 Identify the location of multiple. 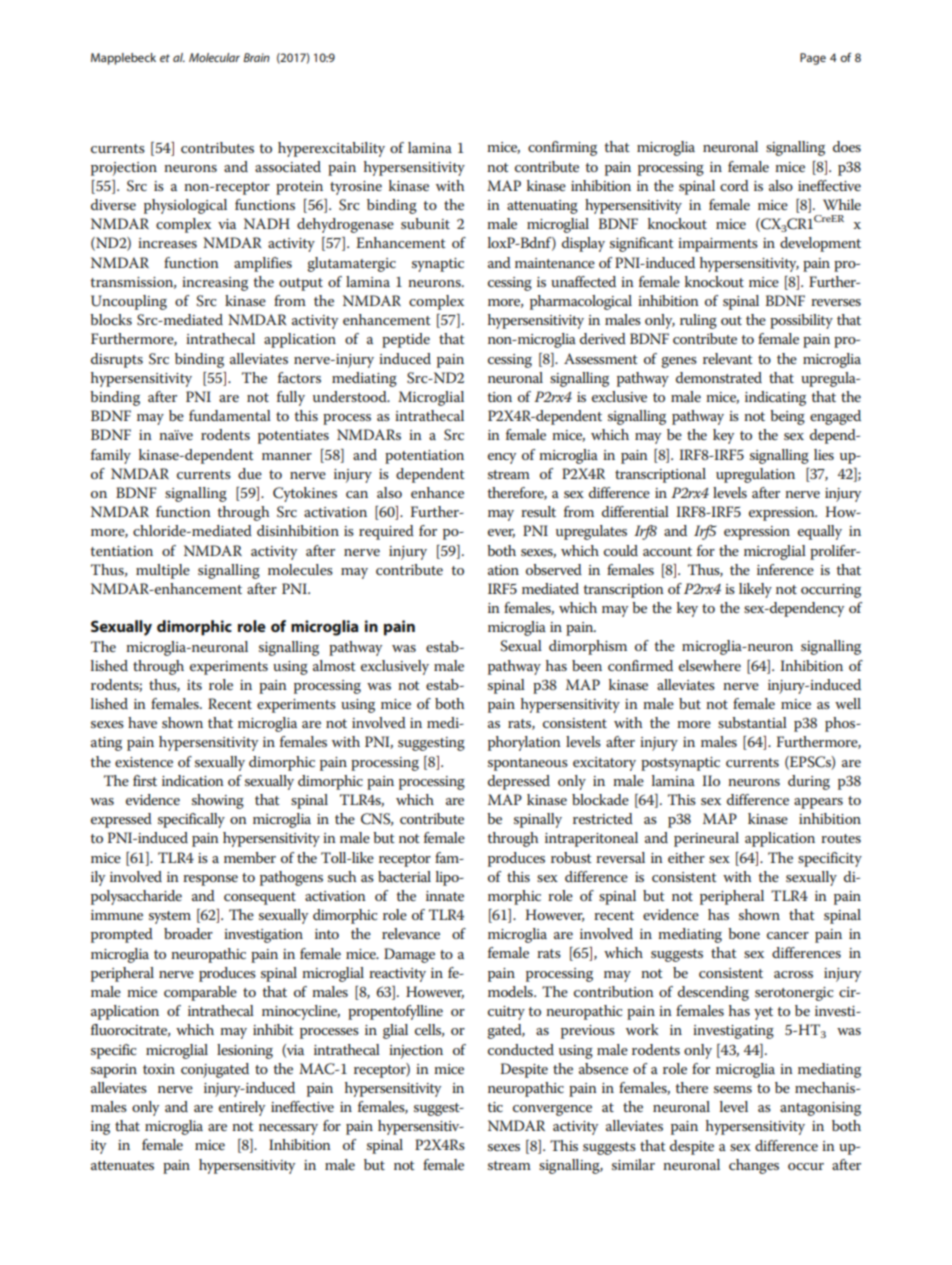
(163, 571).
